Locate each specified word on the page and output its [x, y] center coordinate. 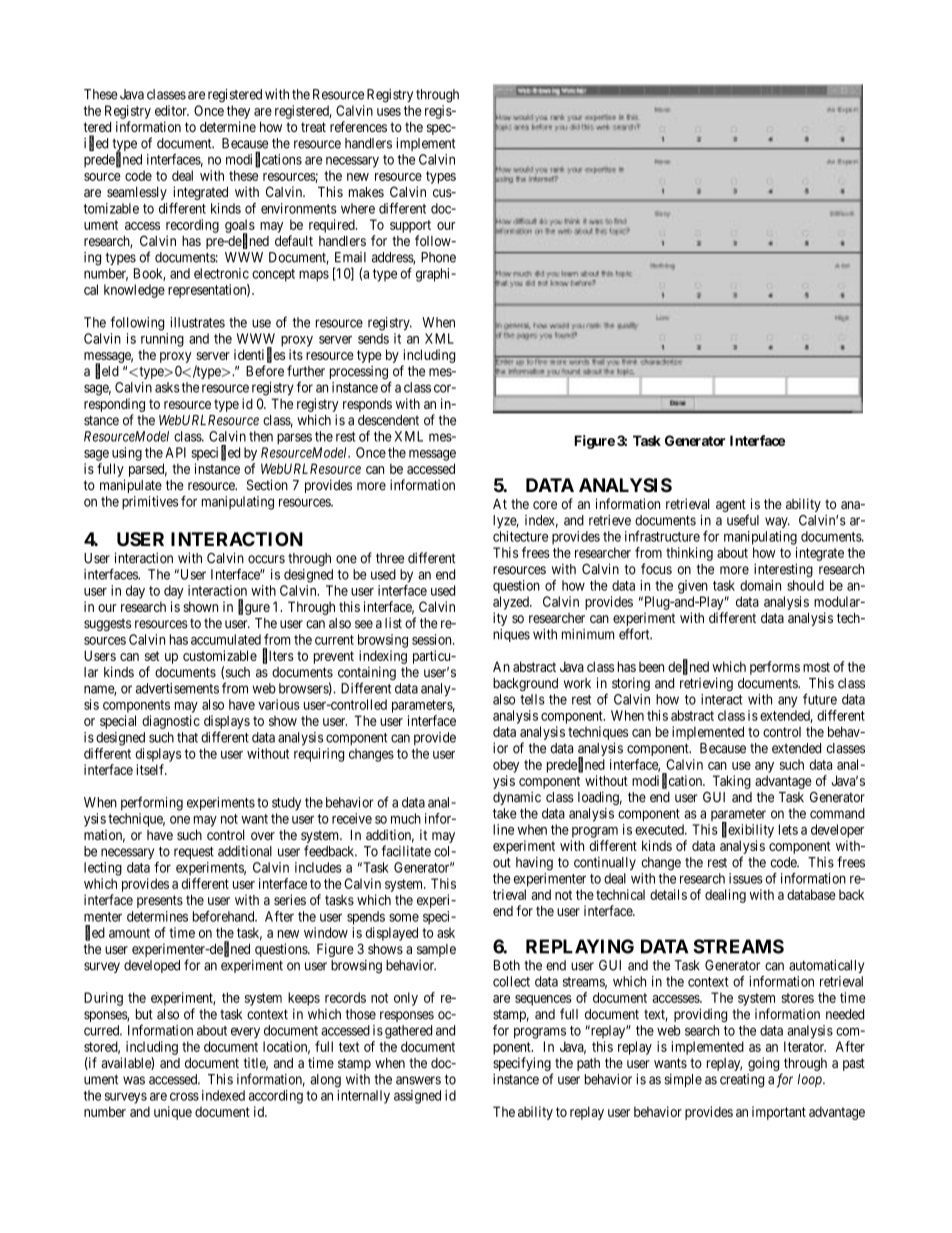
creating [742, 1081]
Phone [438, 257]
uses [389, 112]
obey [506, 766]
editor [172, 110]
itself [151, 769]
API [175, 452]
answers [418, 1080]
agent [731, 505]
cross [184, 1096]
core [545, 505]
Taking [732, 782]
